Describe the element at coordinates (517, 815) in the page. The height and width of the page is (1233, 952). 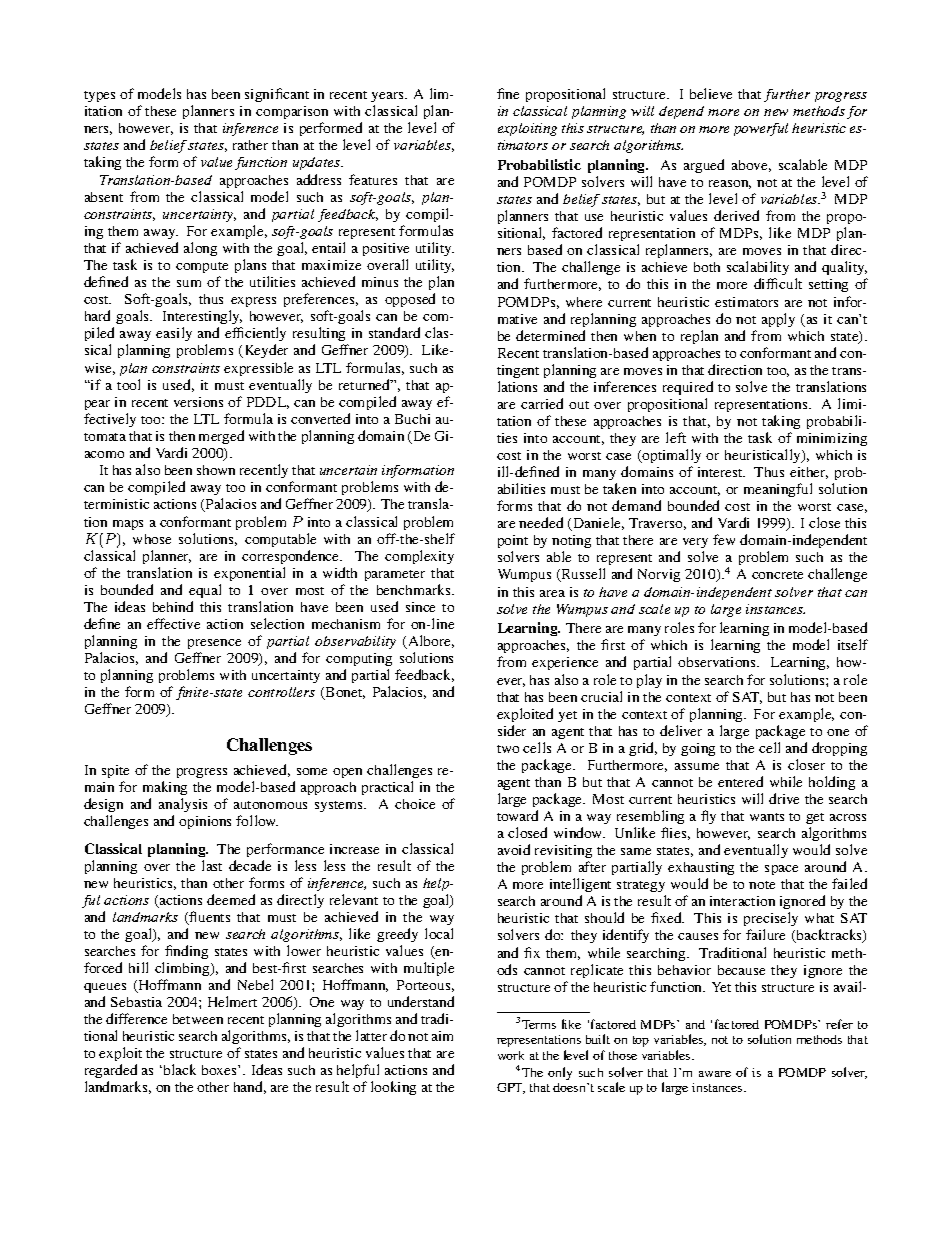
I see `toward` at that location.
